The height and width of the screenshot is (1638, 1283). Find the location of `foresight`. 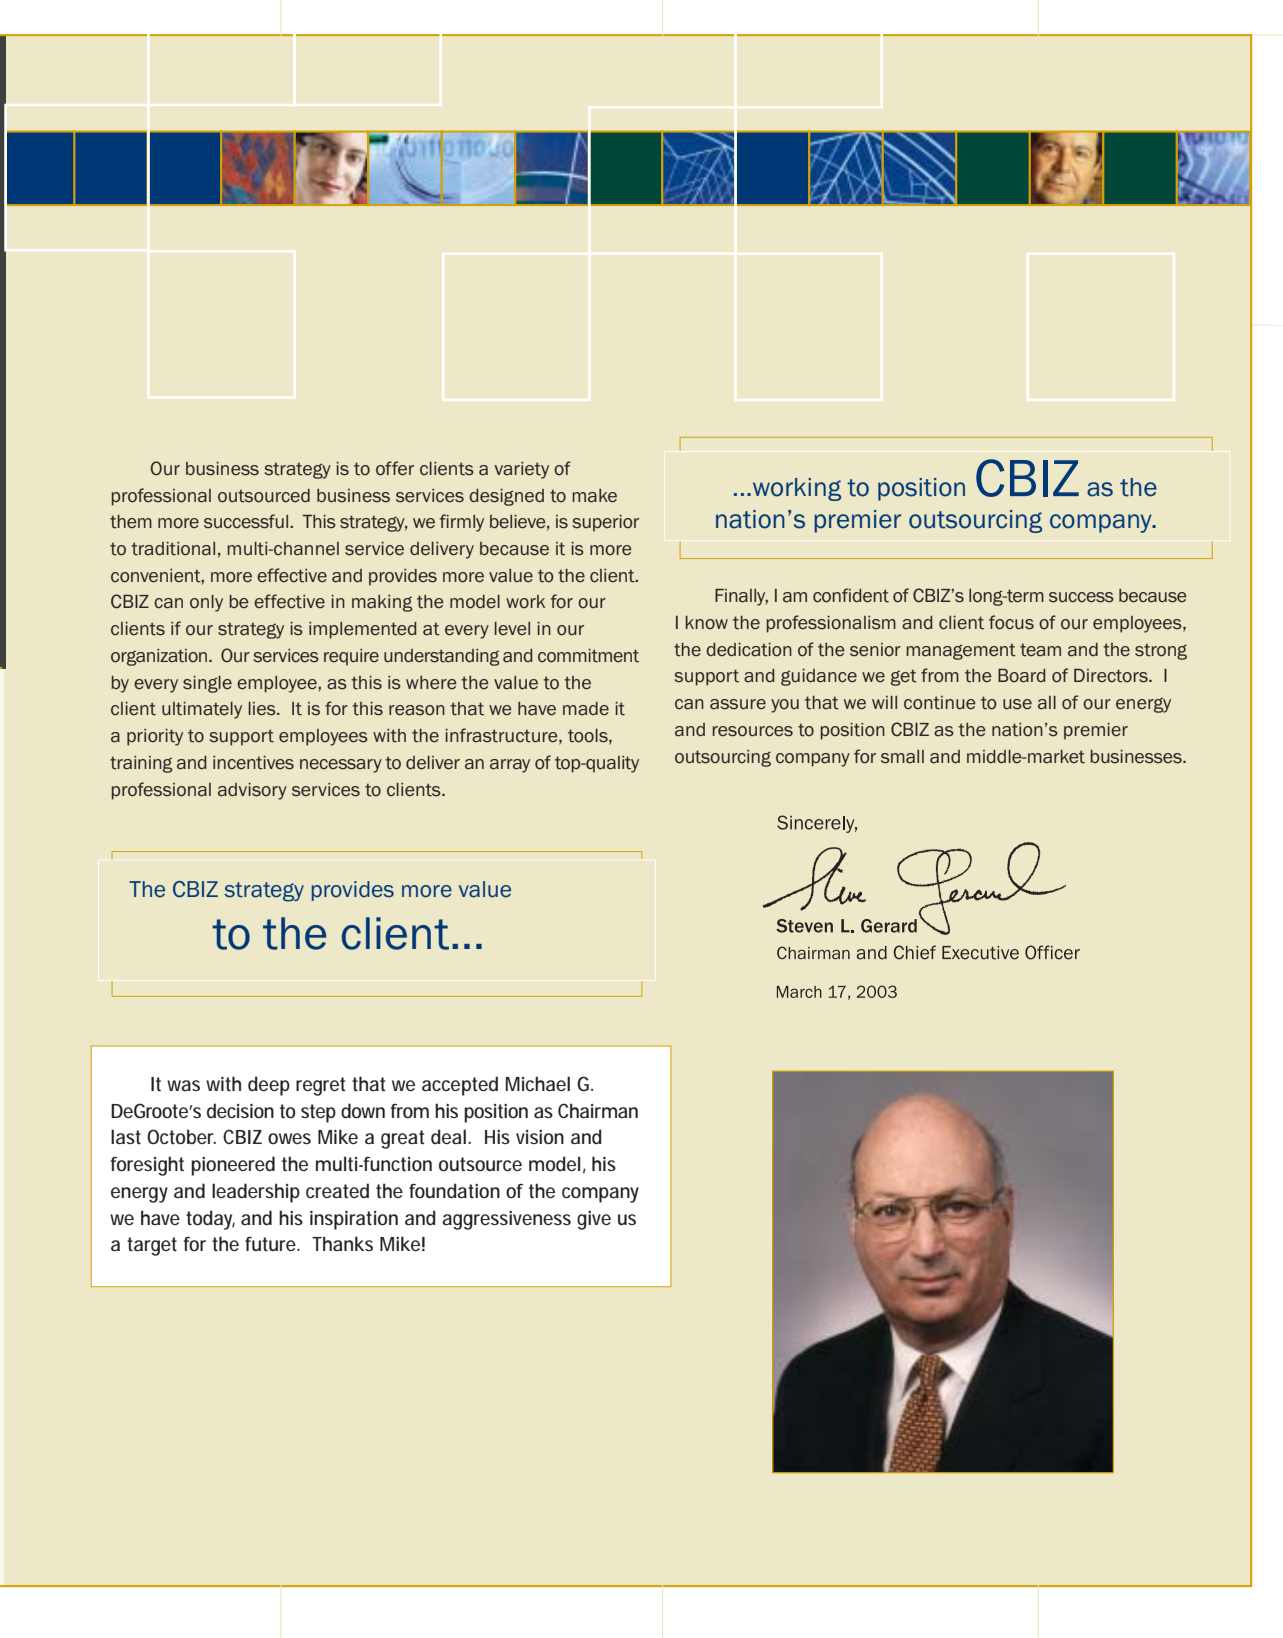

foresight is located at coordinates (147, 1166).
